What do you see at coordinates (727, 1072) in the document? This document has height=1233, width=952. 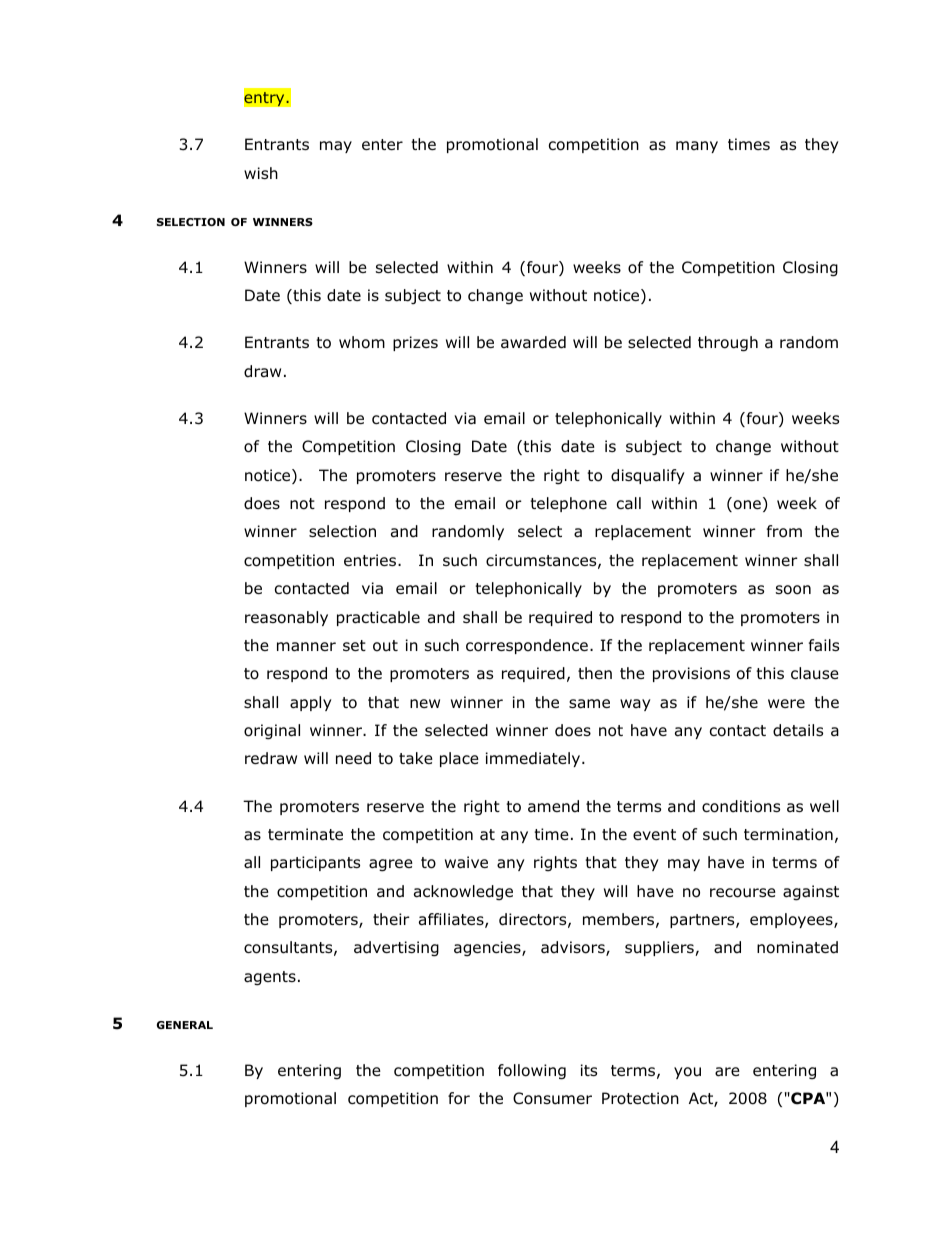 I see `are` at bounding box center [727, 1072].
